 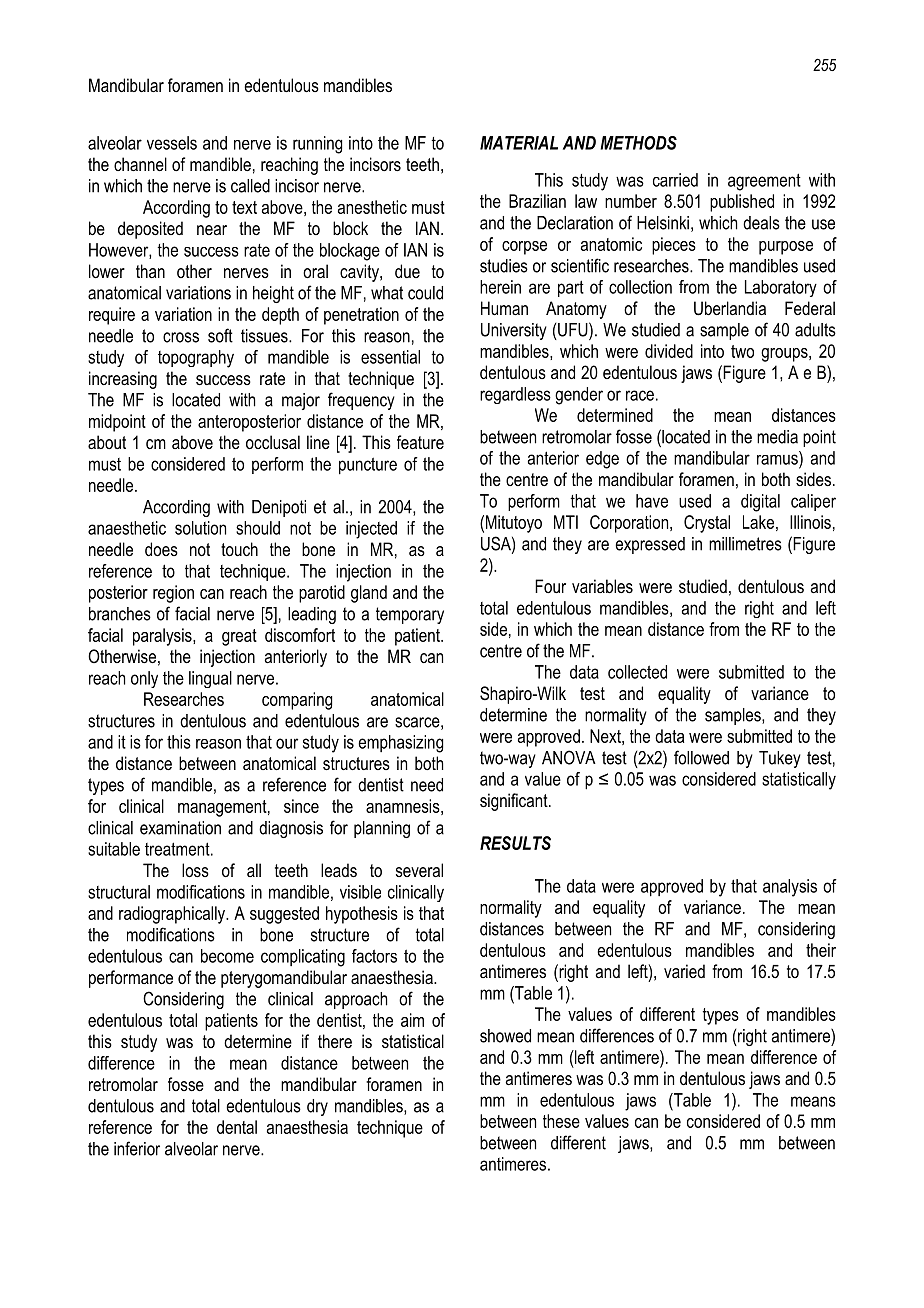 What do you see at coordinates (684, 971) in the document?
I see `varied` at bounding box center [684, 971].
